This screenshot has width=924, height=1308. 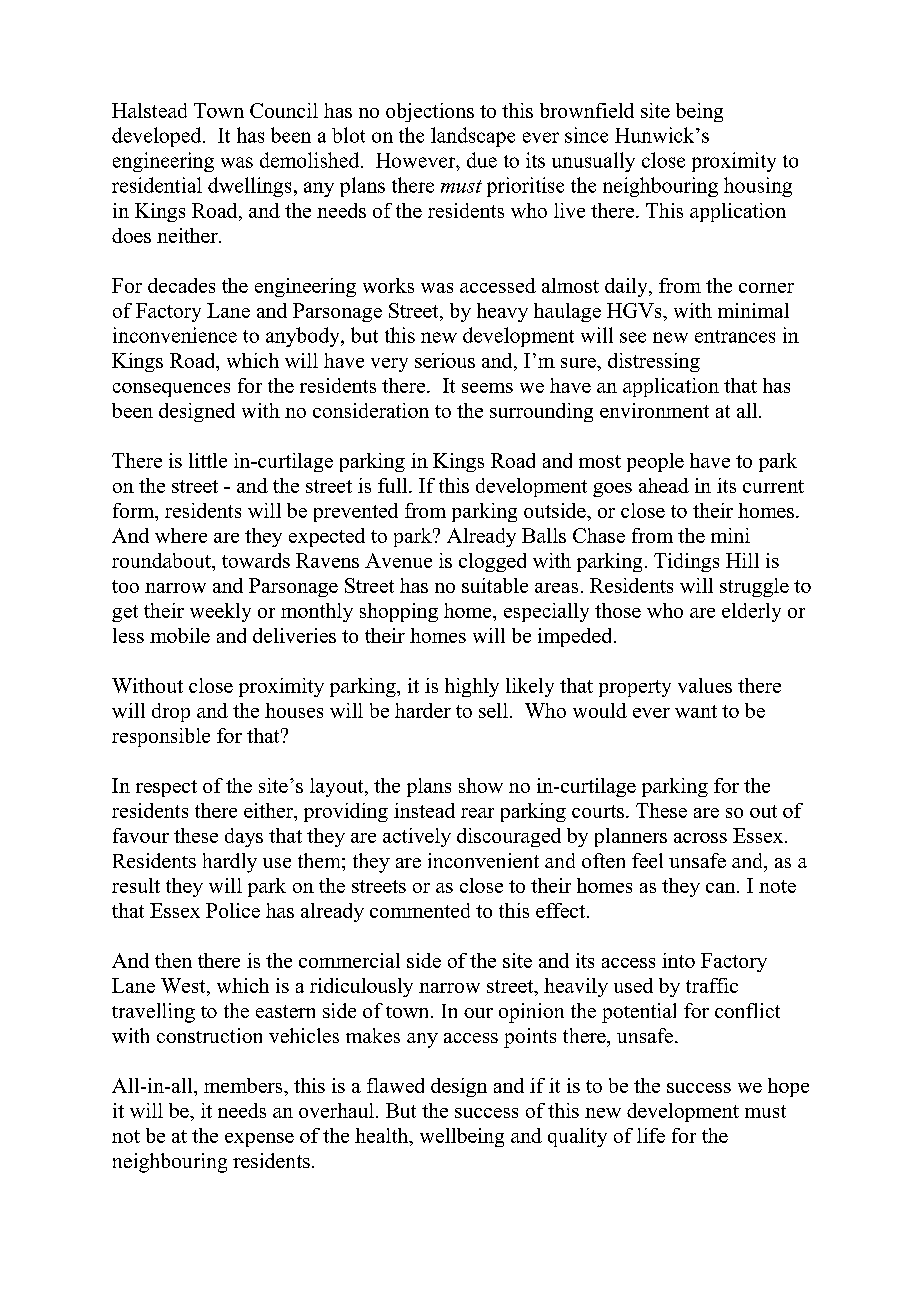 What do you see at coordinates (395, 1085) in the screenshot?
I see `flawed` at bounding box center [395, 1085].
